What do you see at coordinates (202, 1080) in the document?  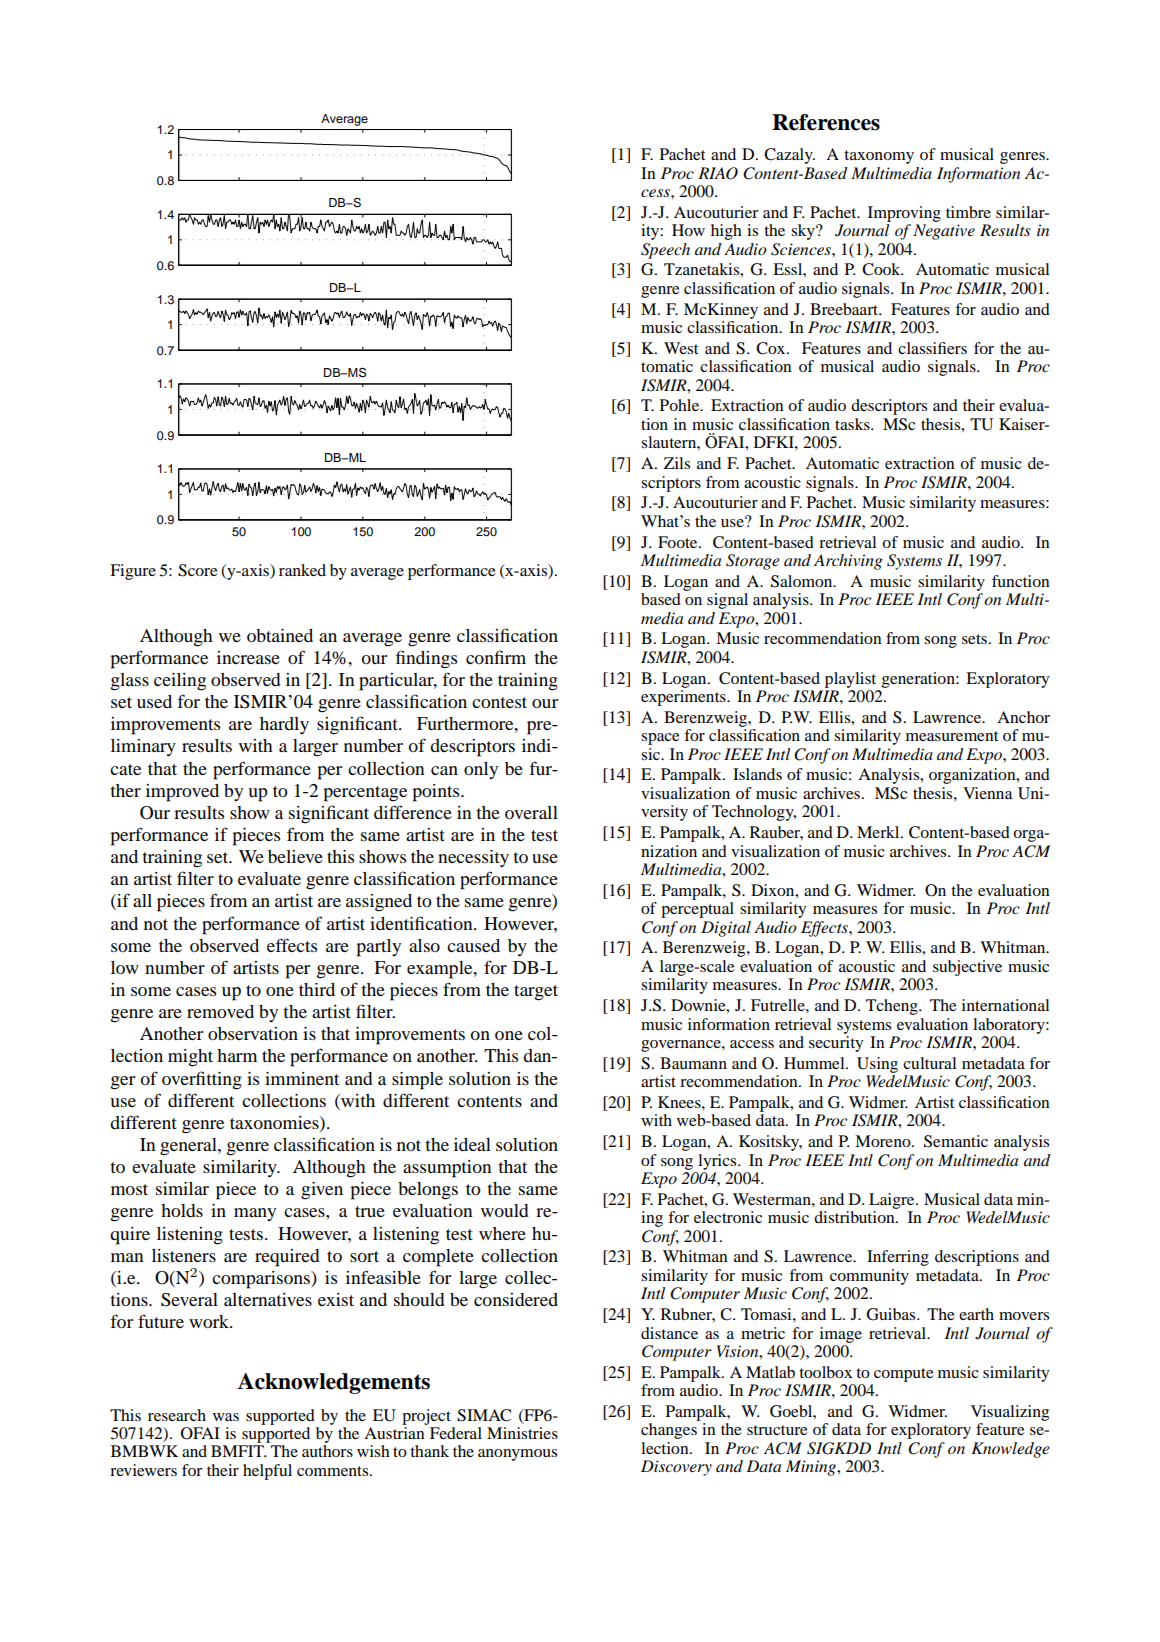 I see `overfitting` at bounding box center [202, 1080].
